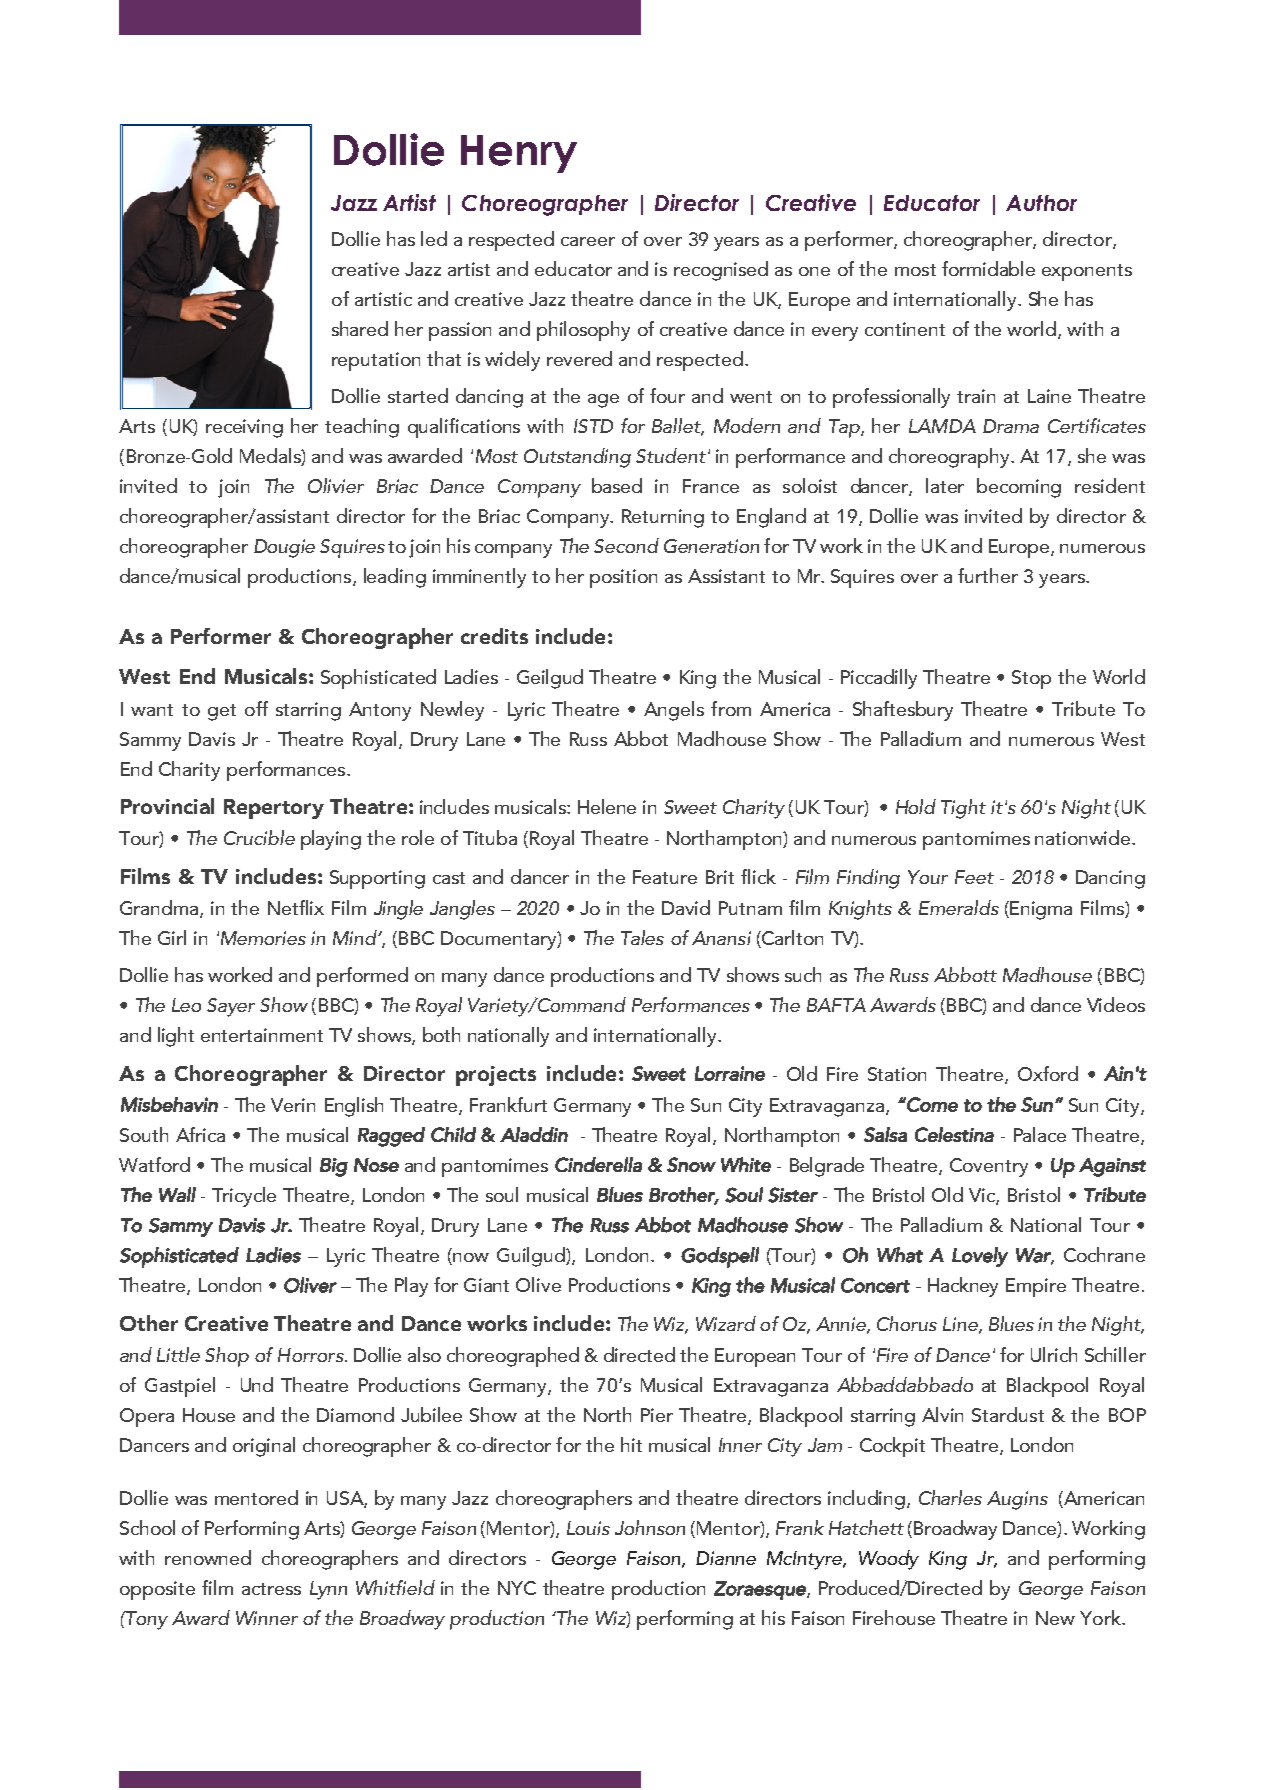 Image resolution: width=1265 pixels, height=1790 pixels. What do you see at coordinates (1040, 1134) in the image?
I see `Palace` at bounding box center [1040, 1134].
